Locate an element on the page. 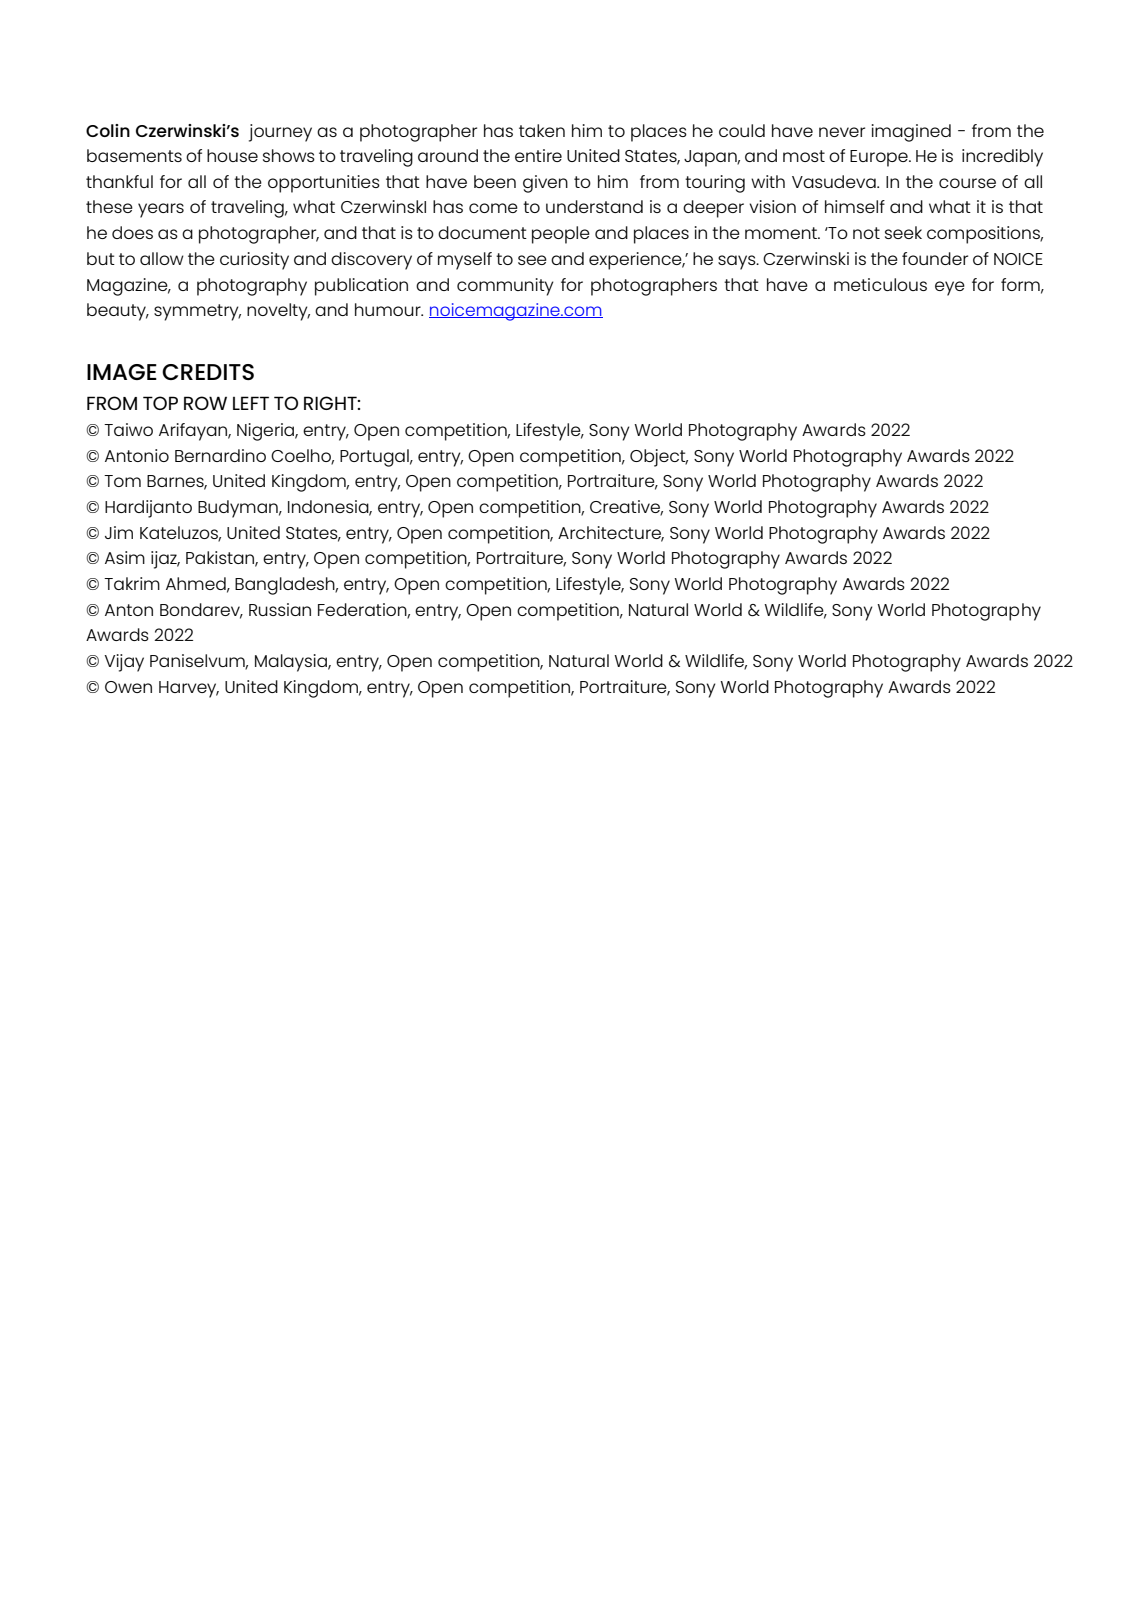  Russian is located at coordinates (280, 609).
